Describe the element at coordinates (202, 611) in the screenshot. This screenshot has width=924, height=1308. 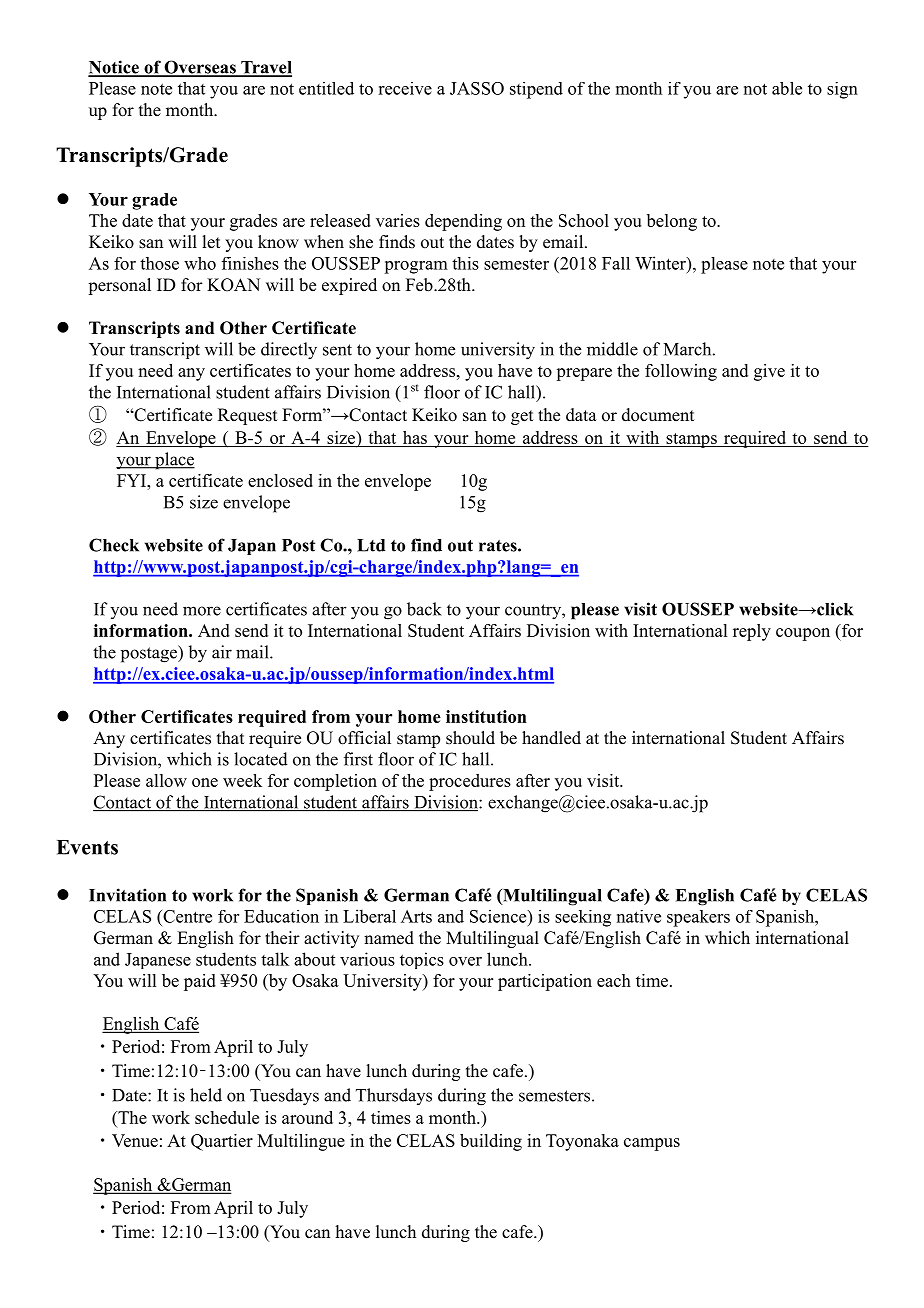
I see `more` at that location.
